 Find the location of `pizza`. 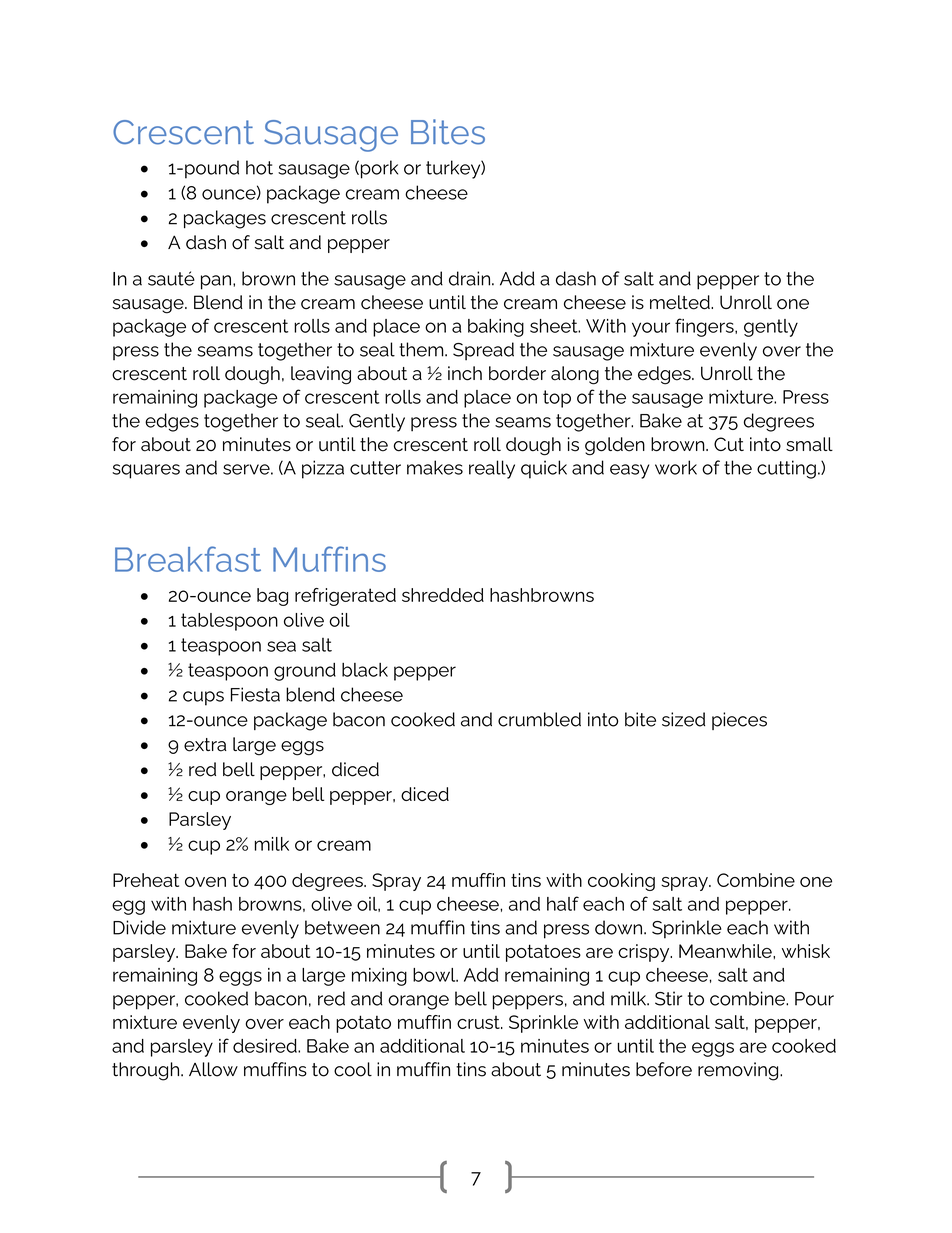

pizza is located at coordinates (323, 469).
